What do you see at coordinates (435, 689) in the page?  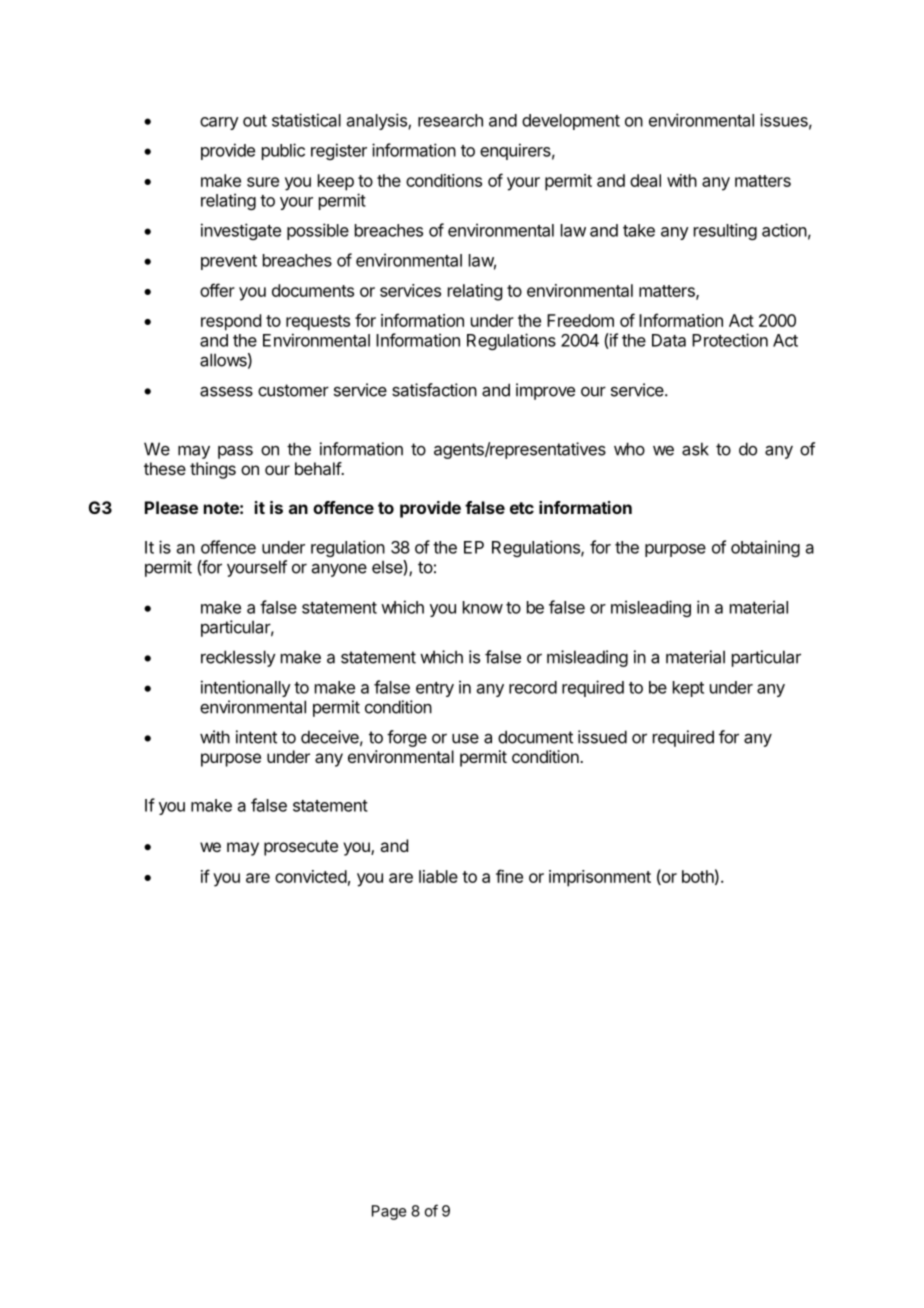 I see `entry` at bounding box center [435, 689].
